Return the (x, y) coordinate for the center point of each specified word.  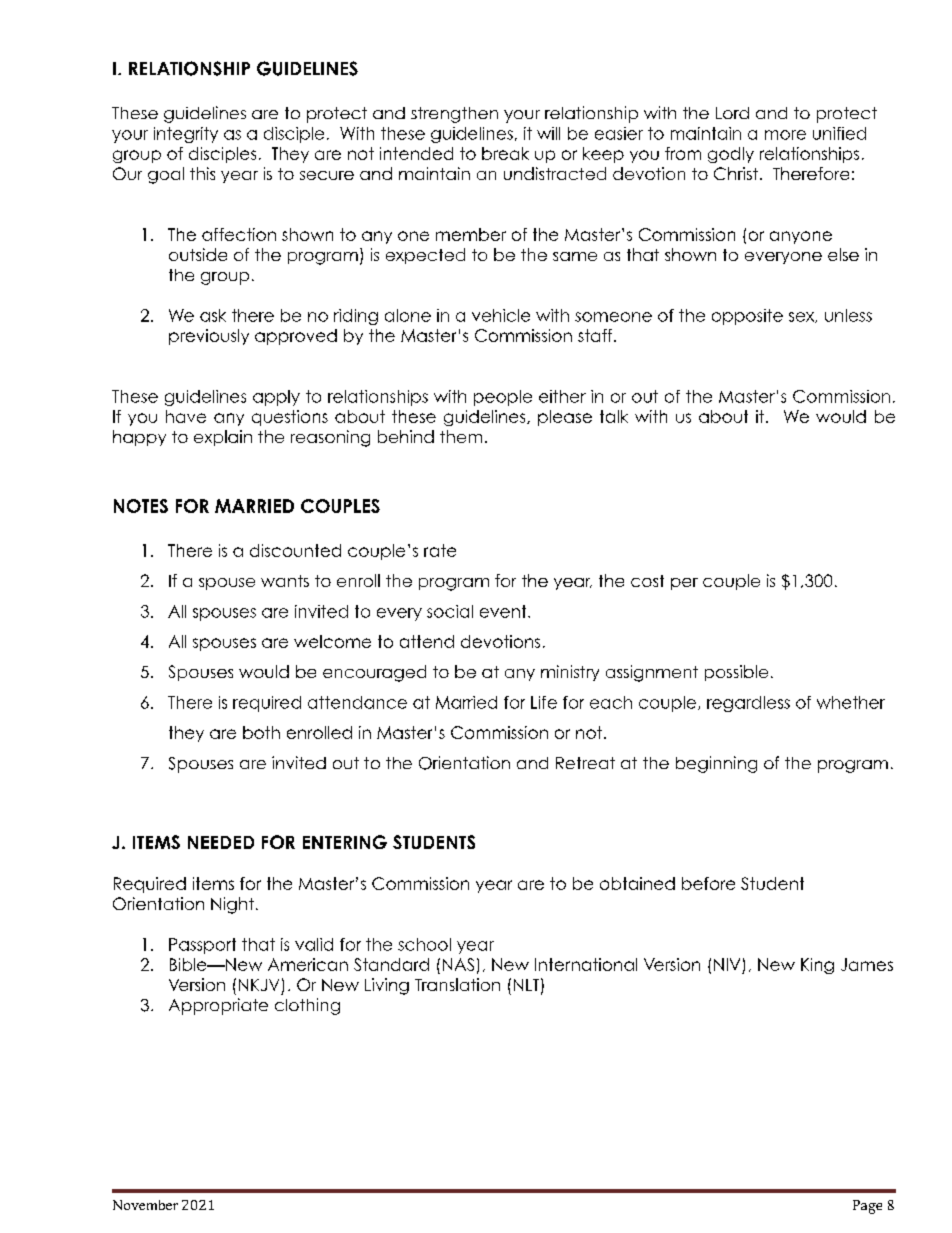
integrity (186, 135)
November (145, 1205)
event (504, 611)
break (505, 153)
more (785, 135)
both (261, 732)
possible (736, 673)
